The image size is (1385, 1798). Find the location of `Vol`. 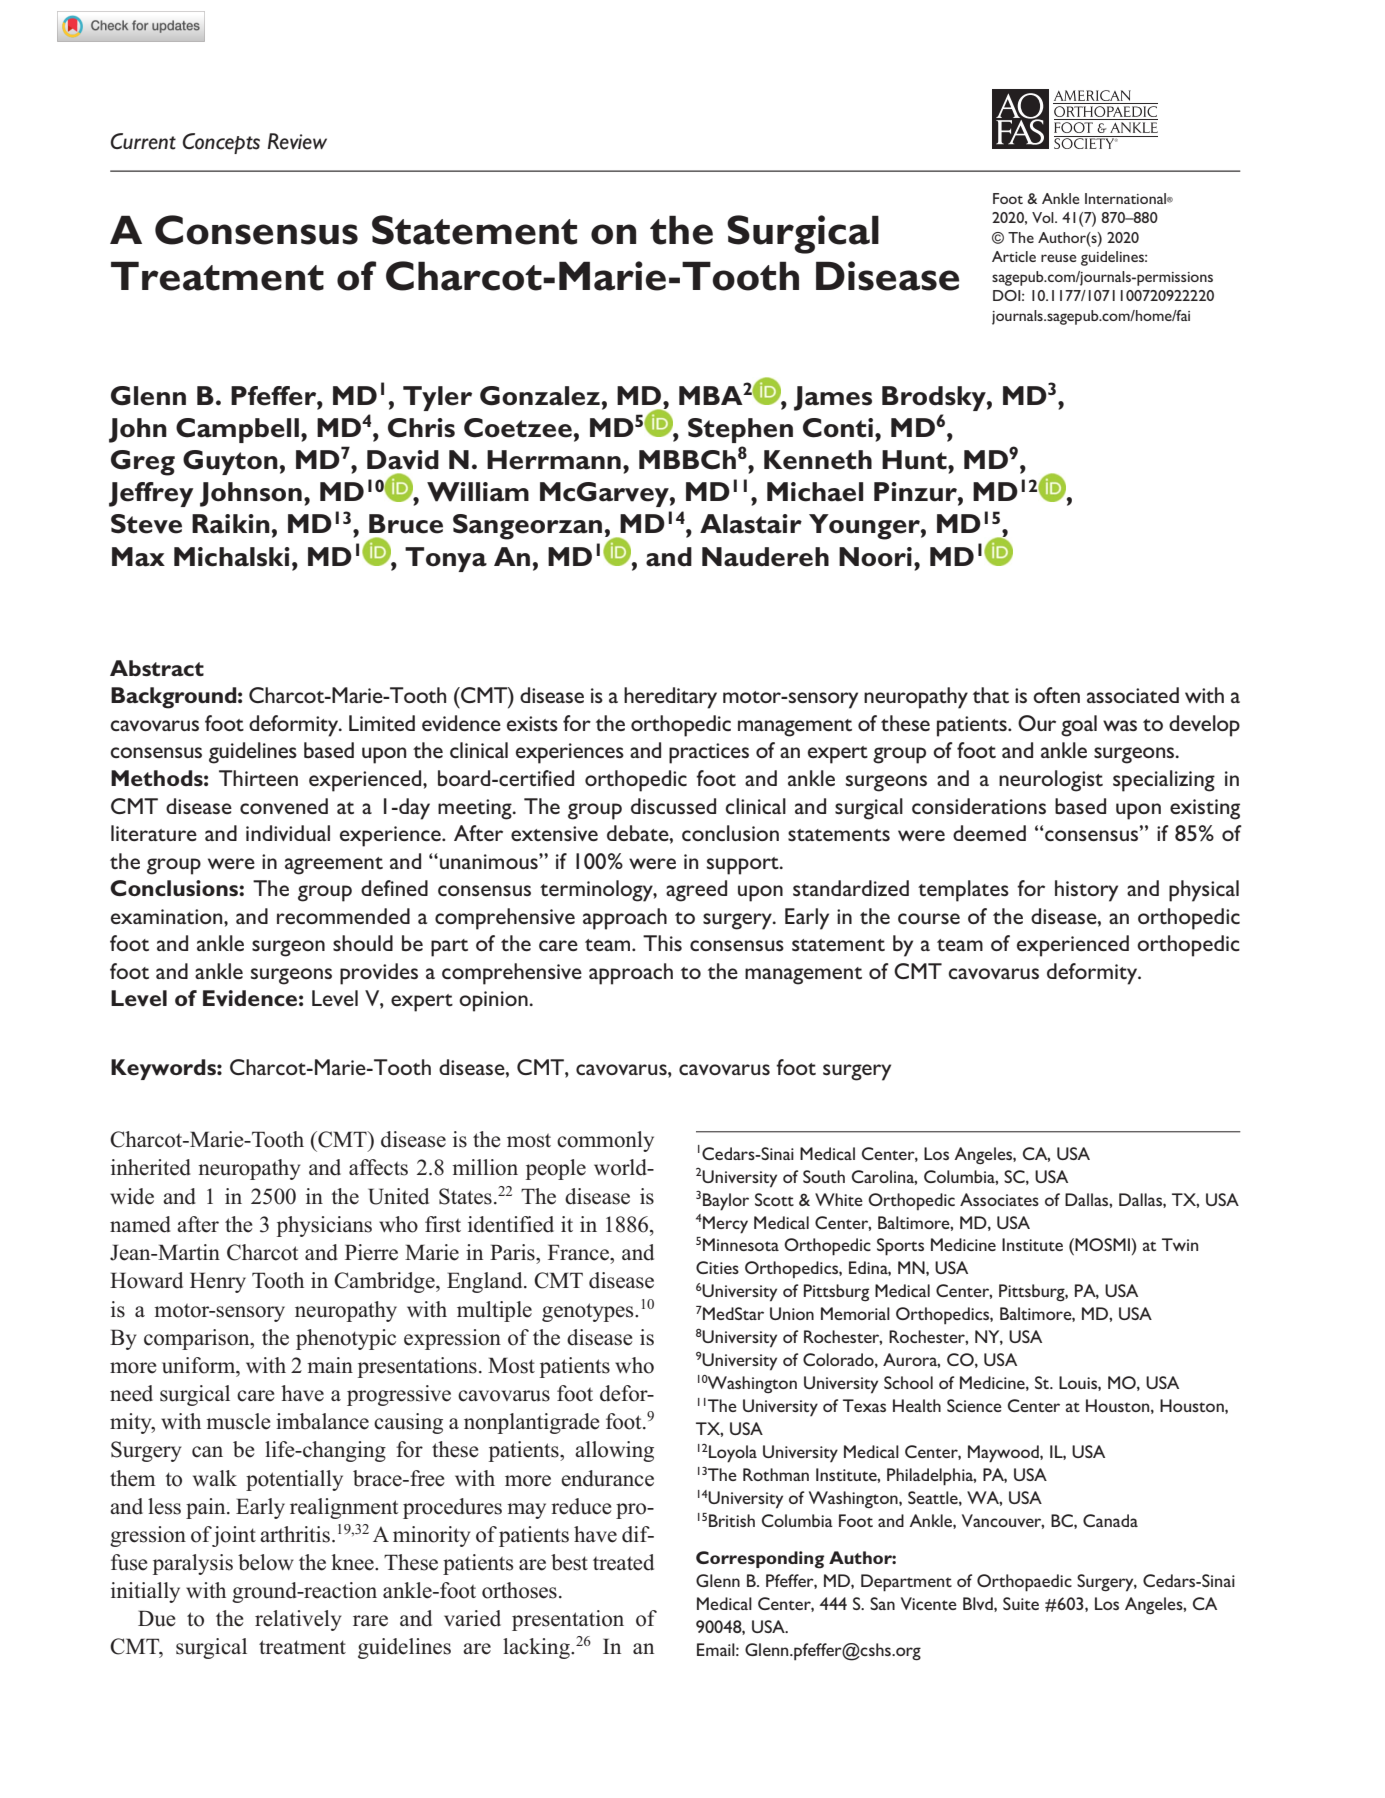

Vol is located at coordinates (1044, 217).
